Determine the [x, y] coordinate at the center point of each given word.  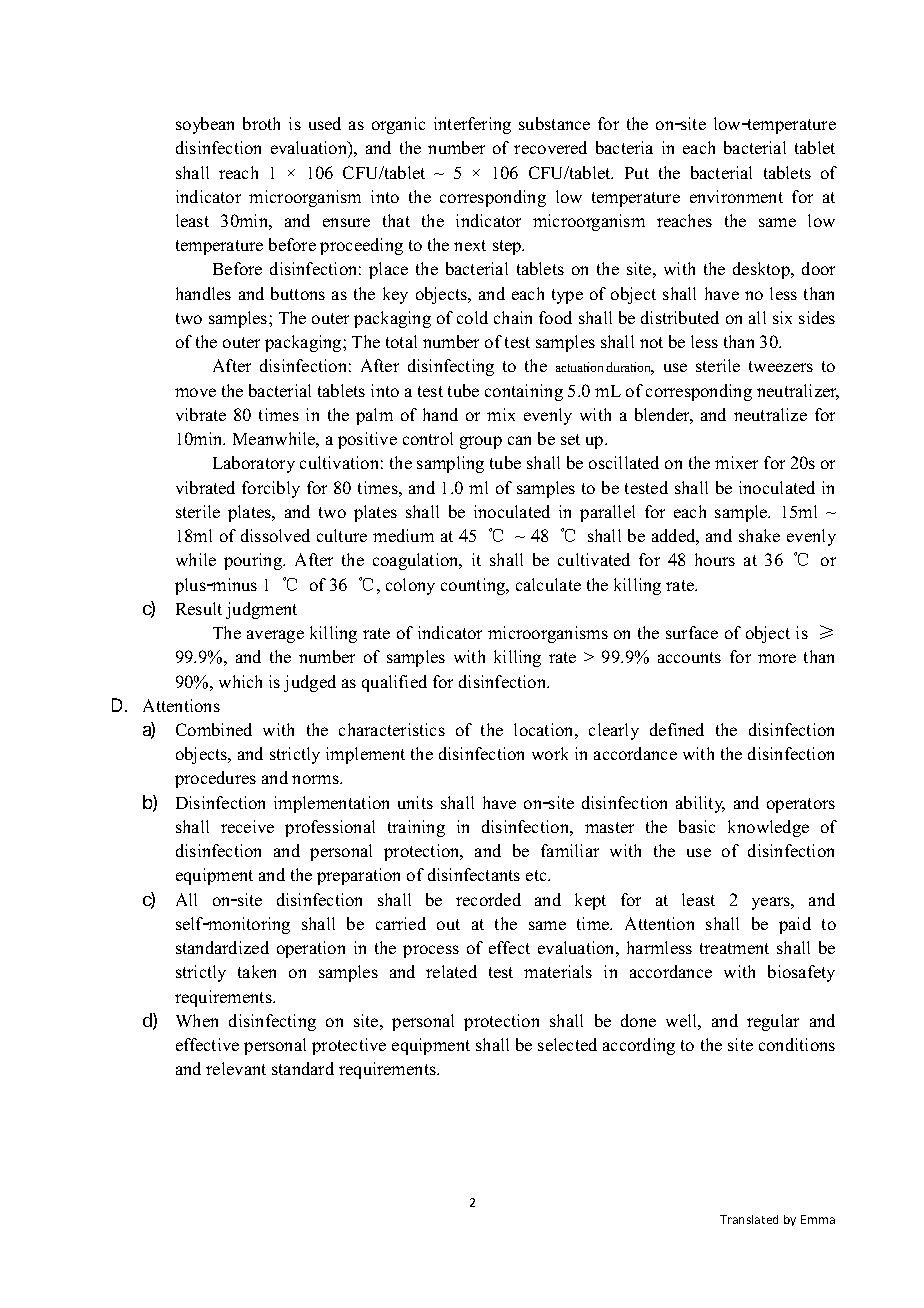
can [519, 440]
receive [247, 826]
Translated [749, 1219]
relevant [236, 1068]
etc [537, 875]
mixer [736, 462]
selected [567, 1044]
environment [736, 196]
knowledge [768, 828]
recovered [550, 147]
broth [261, 123]
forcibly [271, 489]
